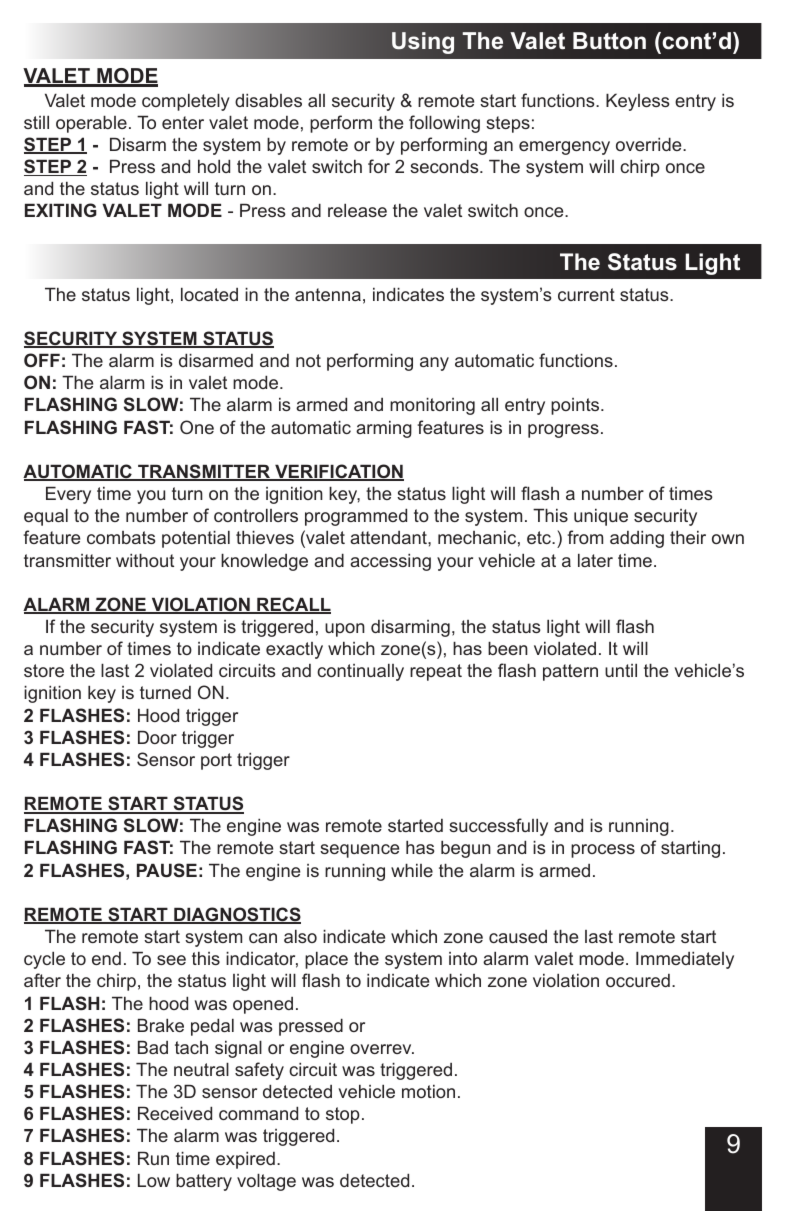 This page has height=1211, width=785. What do you see at coordinates (638, 102) in the page?
I see `Keyless` at bounding box center [638, 102].
